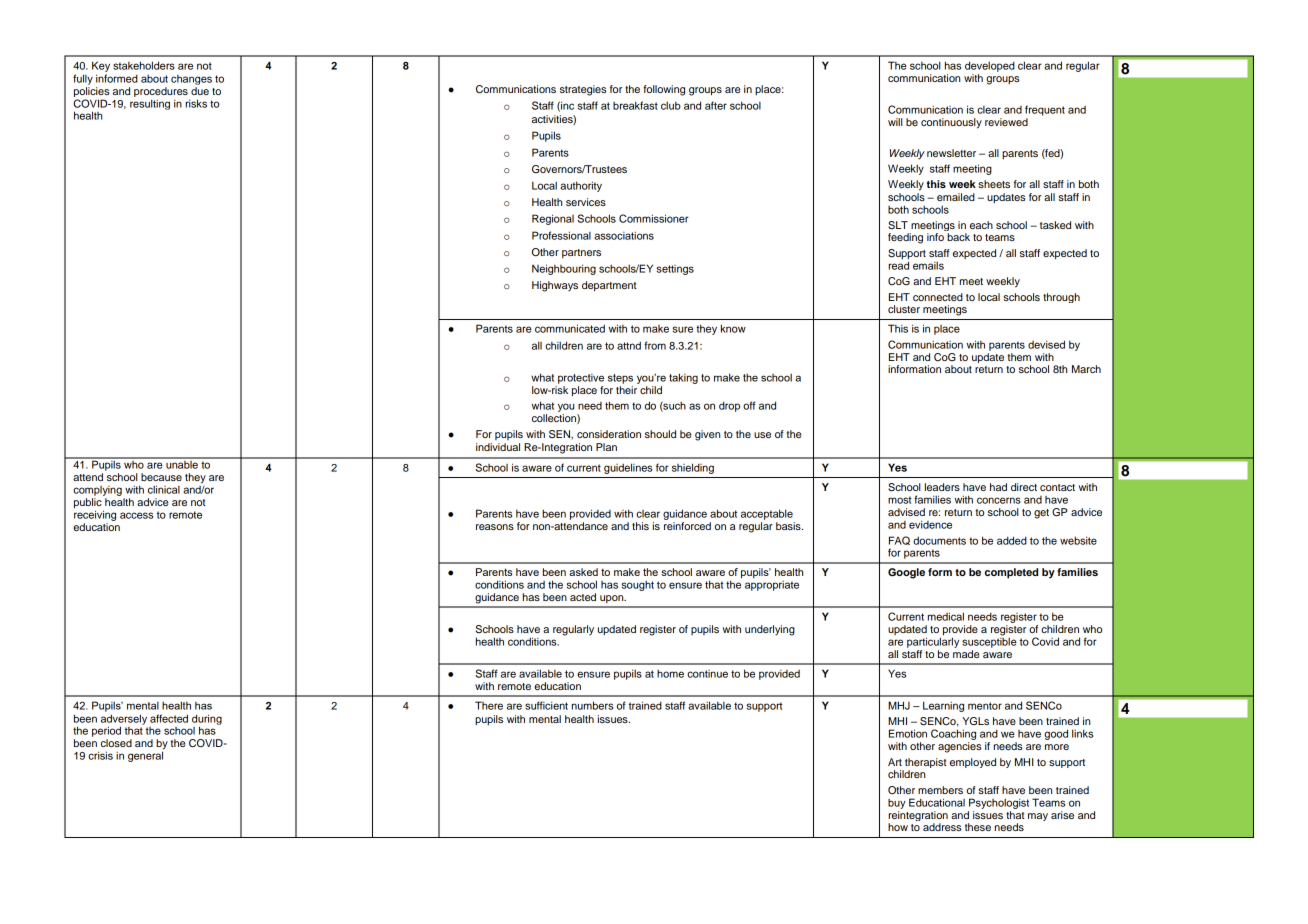 This image has width=1308, height=924. Describe the element at coordinates (606, 447) in the image. I see `Plan` at that location.
